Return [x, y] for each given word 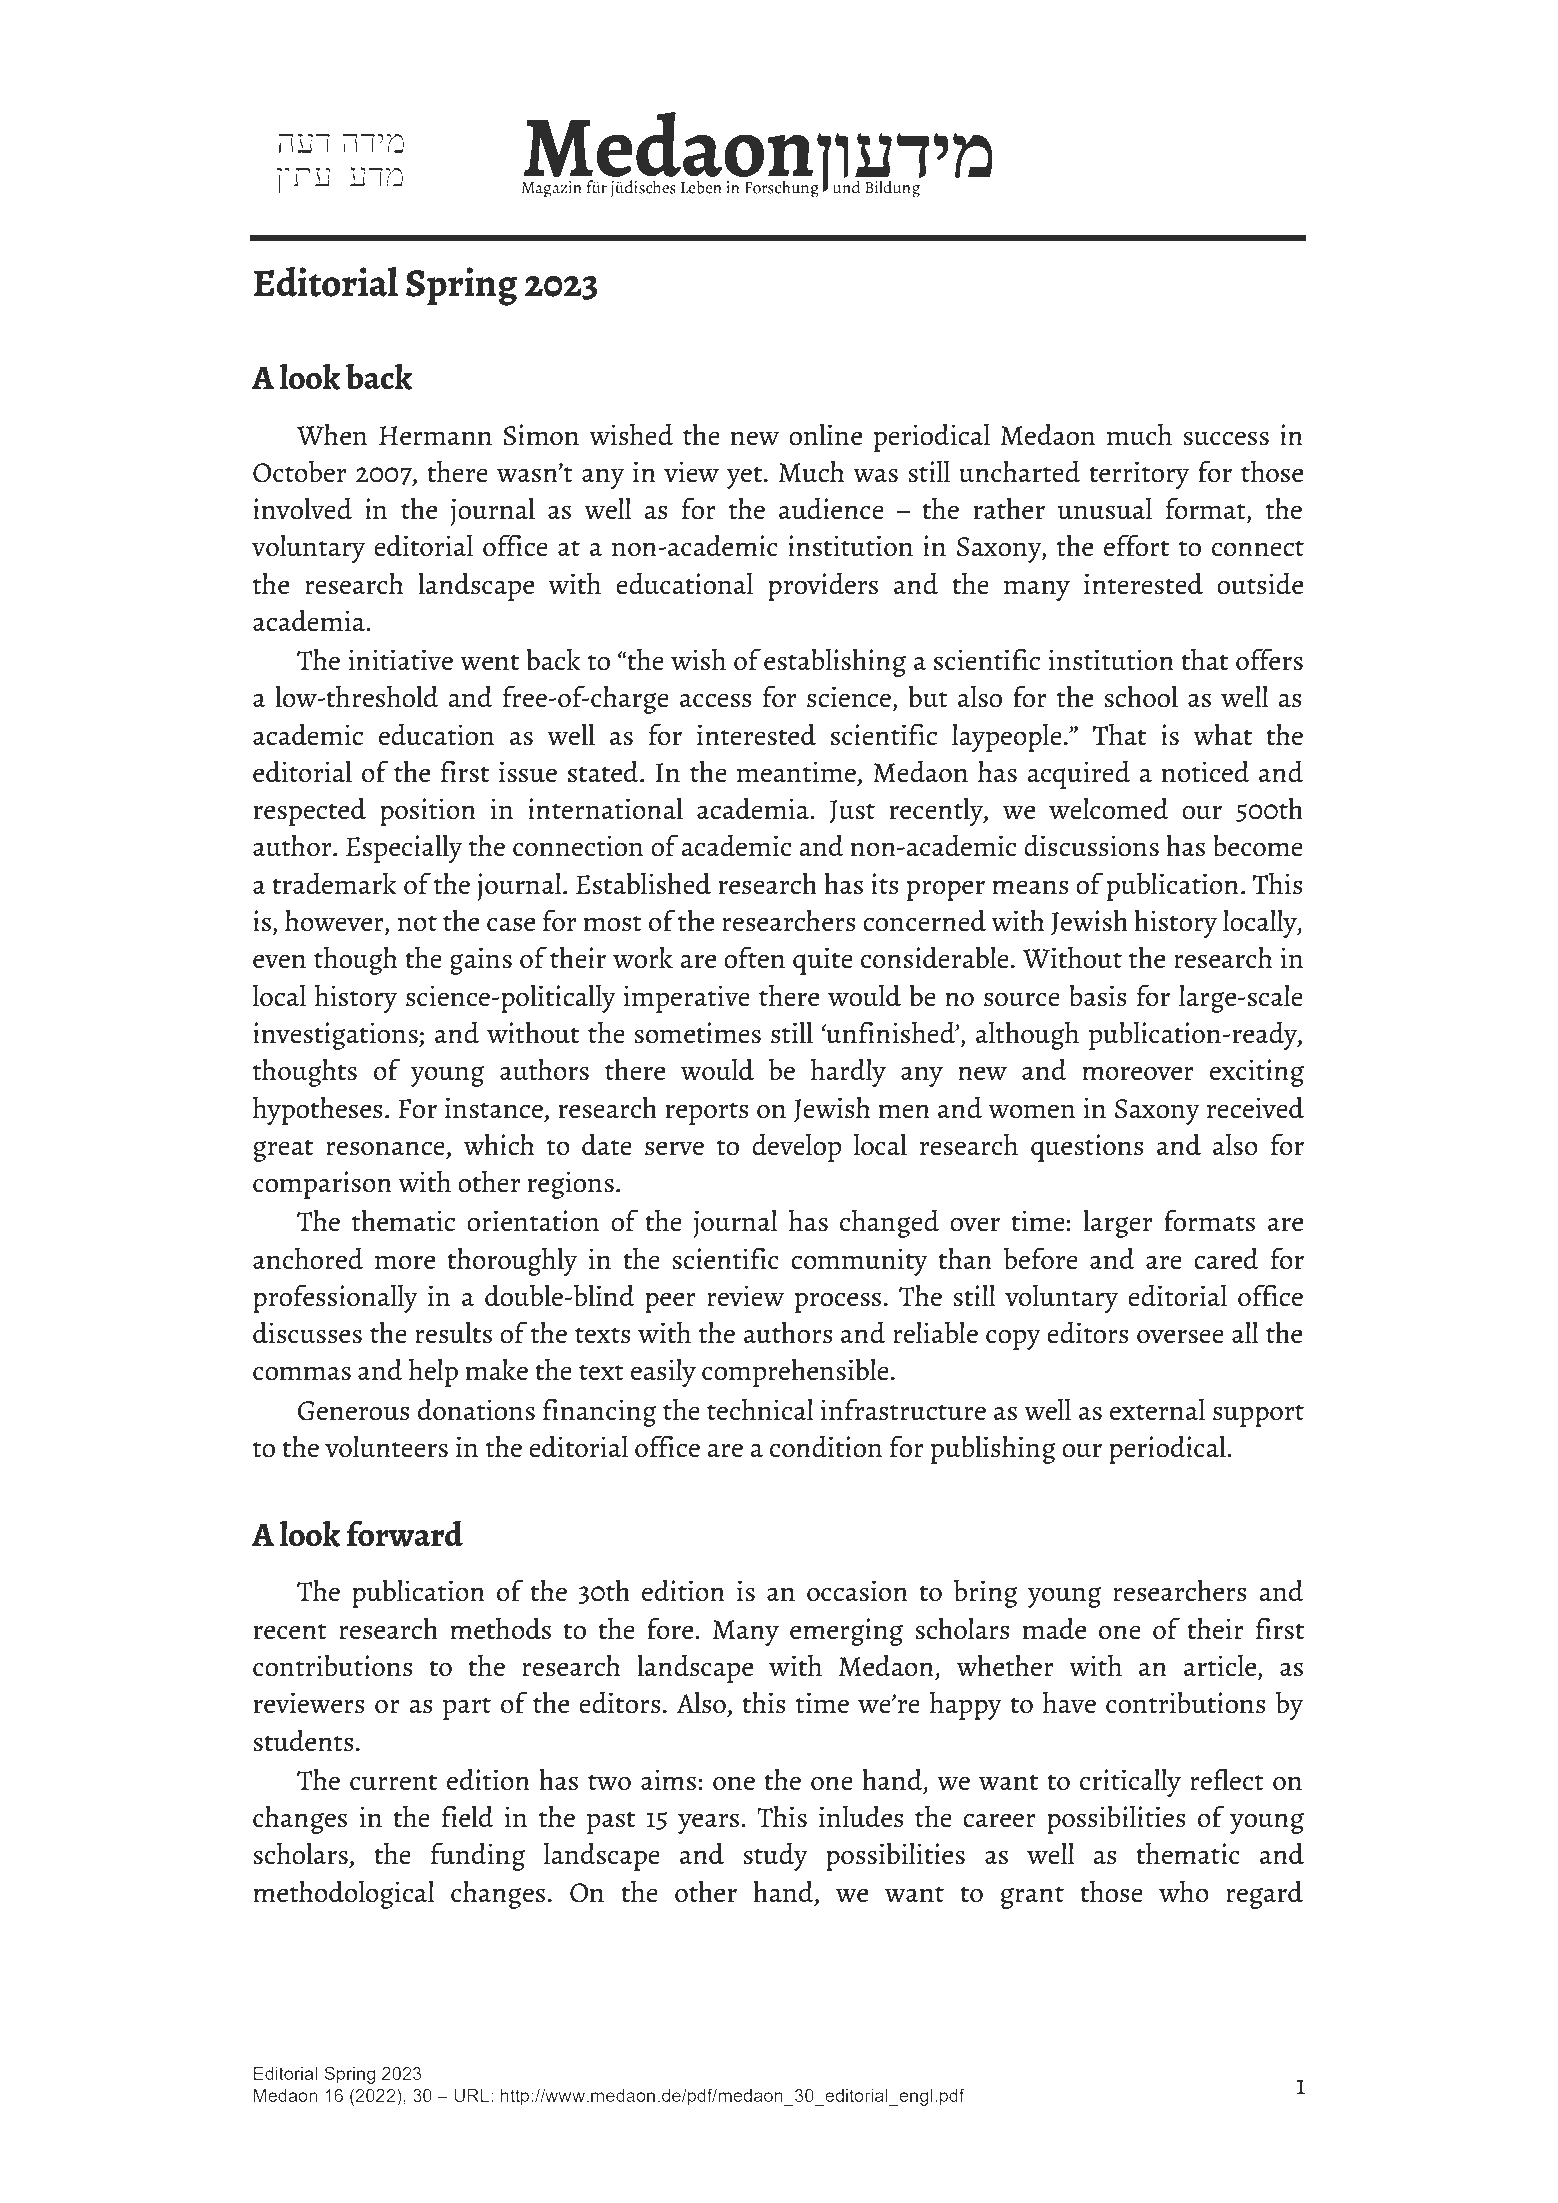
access [716, 700]
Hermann [435, 436]
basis [1098, 995]
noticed [1206, 771]
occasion [857, 1591]
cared [1226, 1258]
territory [1139, 475]
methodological [344, 1894]
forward [405, 1533]
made [1054, 1628]
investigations [336, 1036]
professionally [335, 1298]
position [428, 812]
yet [744, 478]
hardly [848, 1072]
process [838, 1302]
